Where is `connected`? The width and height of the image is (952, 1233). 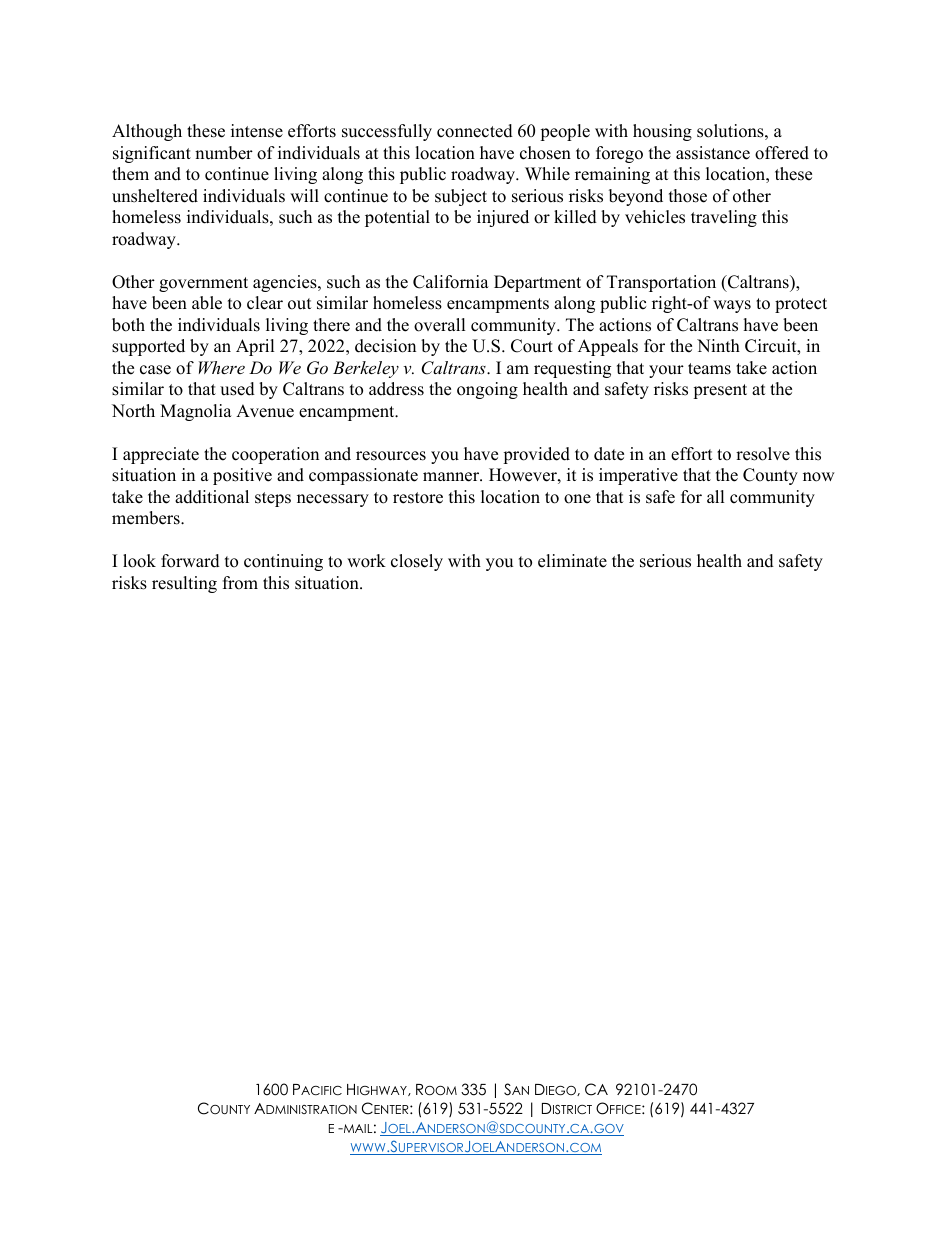 connected is located at coordinates (475, 131).
